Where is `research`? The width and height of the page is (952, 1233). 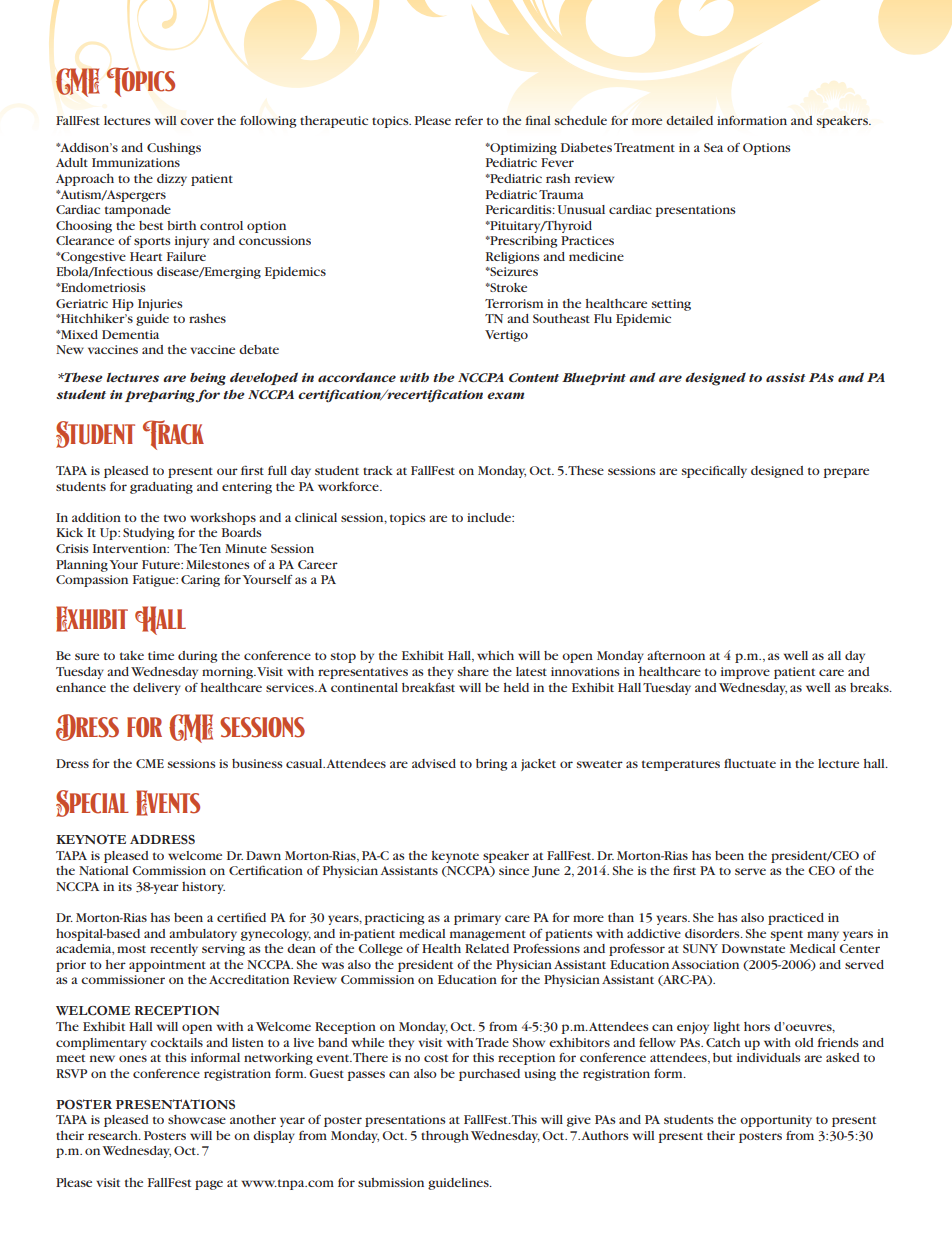
research is located at coordinates (114, 1135).
